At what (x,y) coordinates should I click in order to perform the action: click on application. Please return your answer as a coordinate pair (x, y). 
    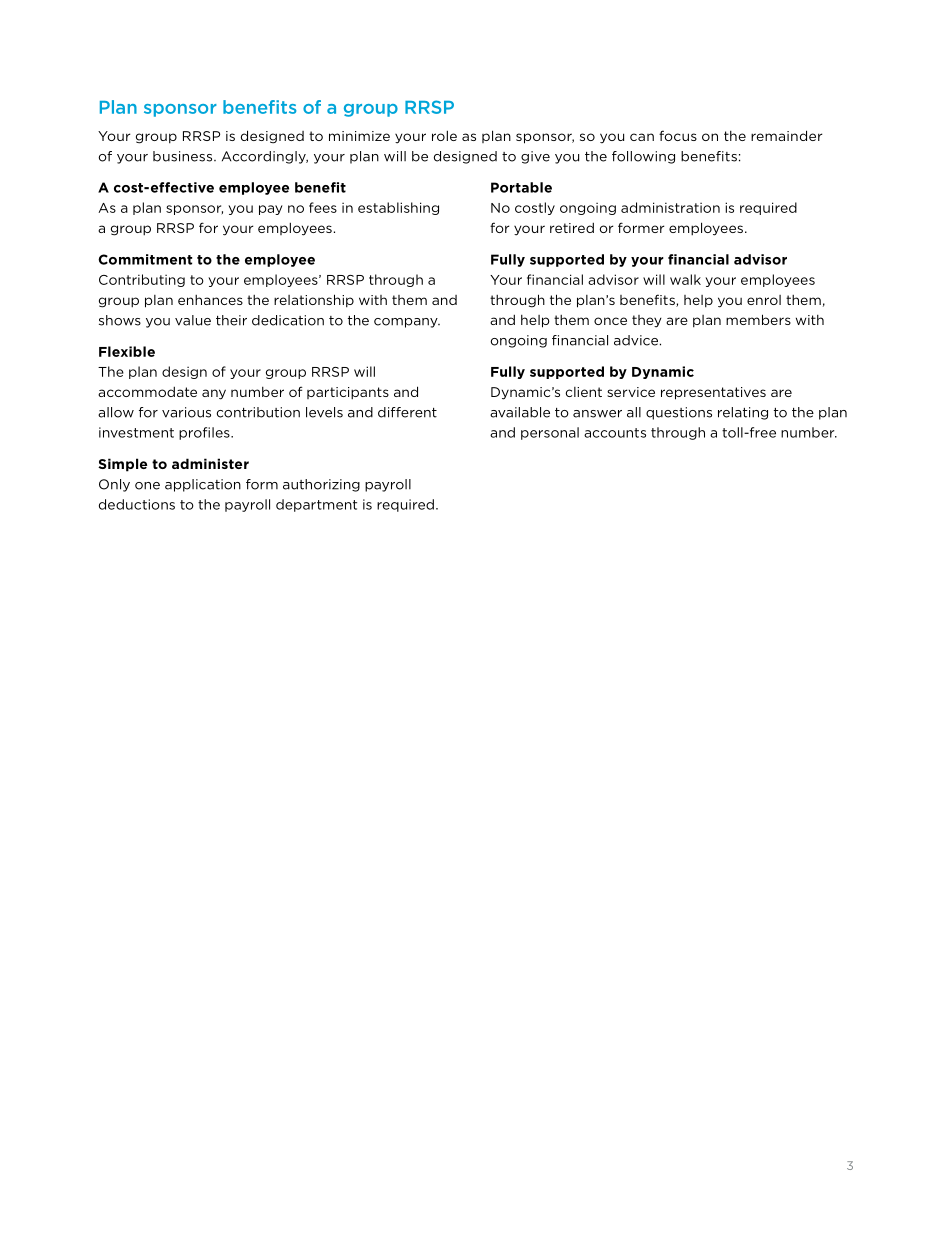
    Looking at the image, I should click on (203, 485).
